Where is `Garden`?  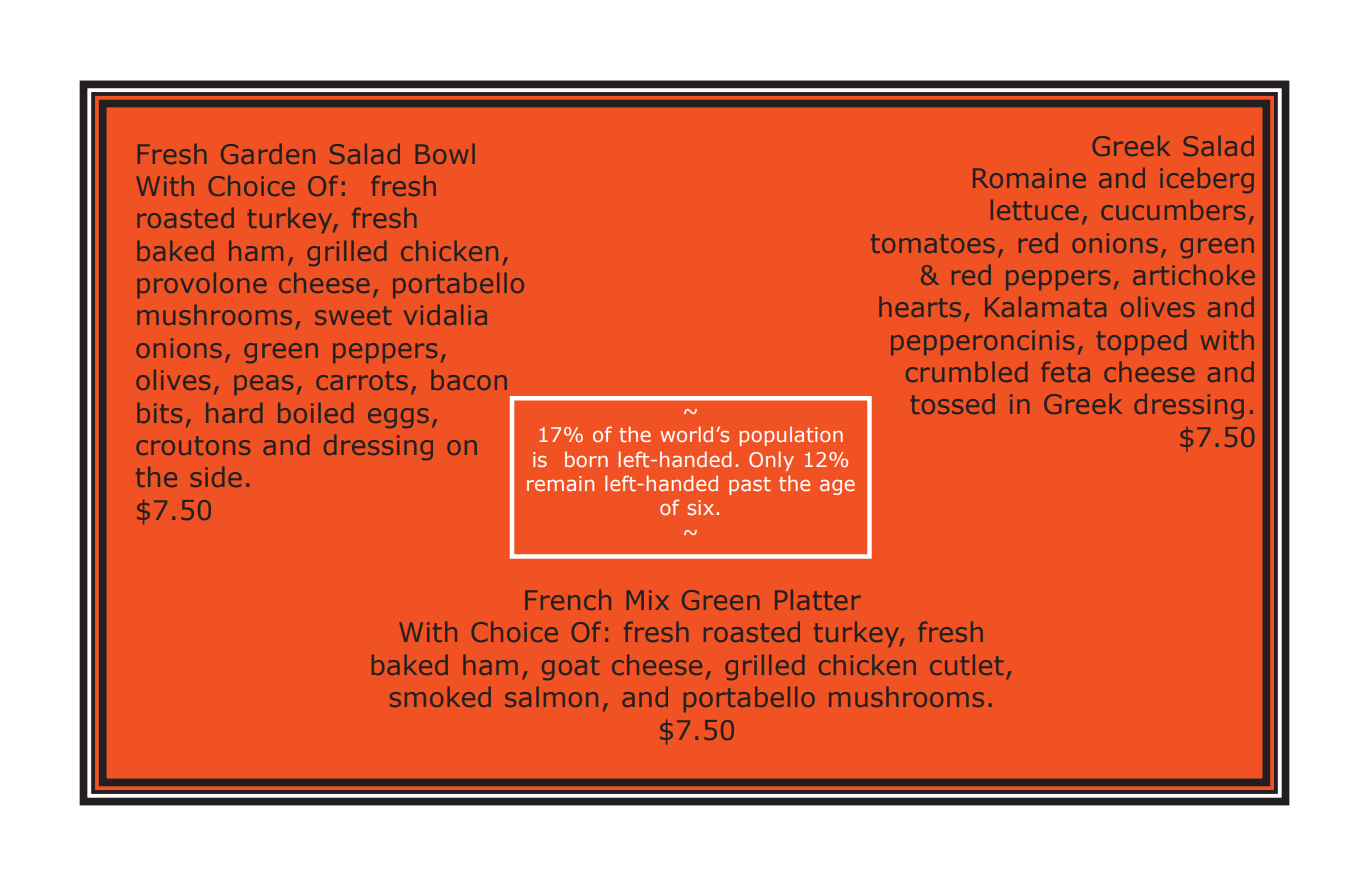 Garden is located at coordinates (268, 153).
